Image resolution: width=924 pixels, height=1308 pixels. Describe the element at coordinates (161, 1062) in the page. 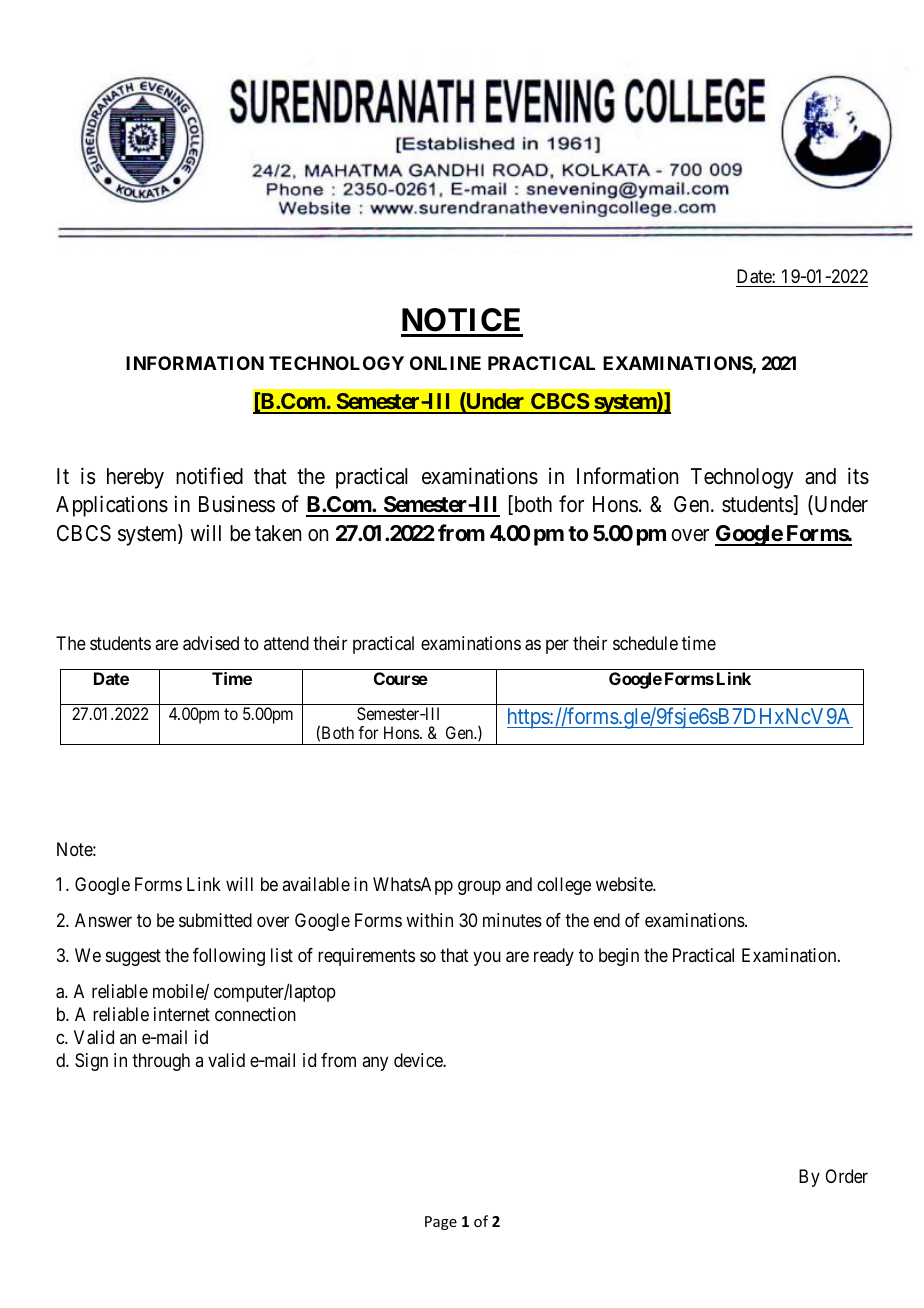

I see `through` at that location.
